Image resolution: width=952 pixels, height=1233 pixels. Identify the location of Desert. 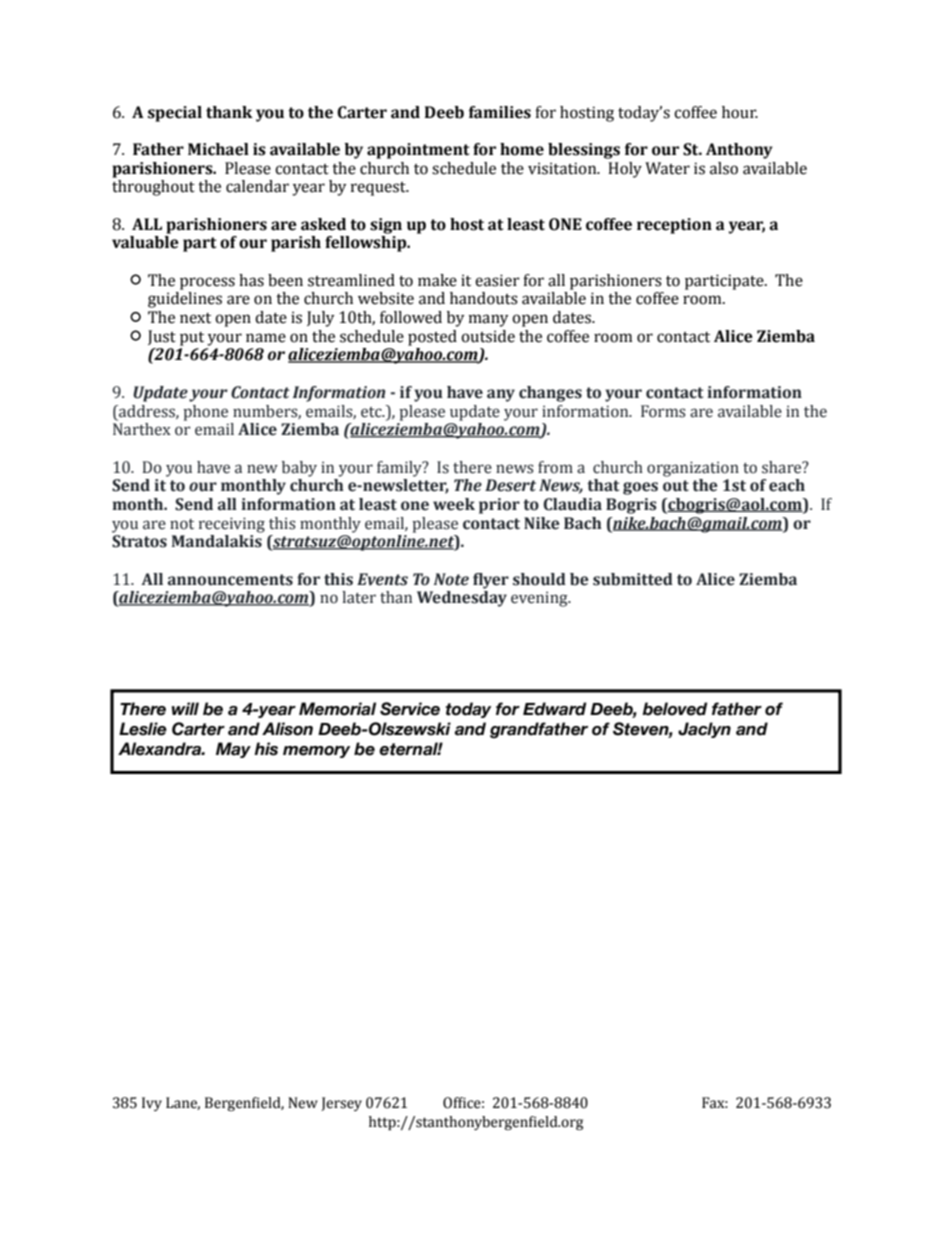
(510, 485).
